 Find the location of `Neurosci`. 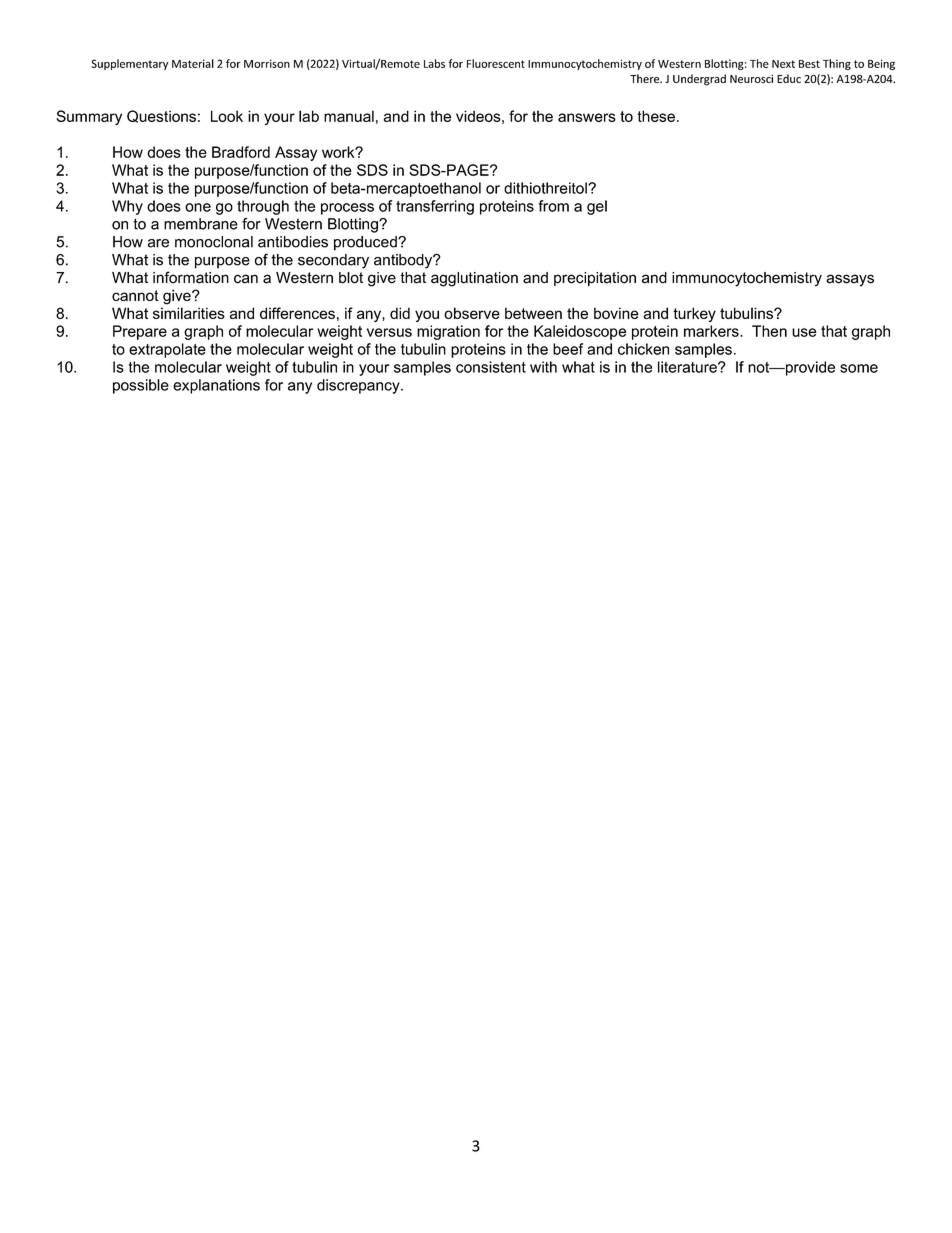

Neurosci is located at coordinates (751, 78).
